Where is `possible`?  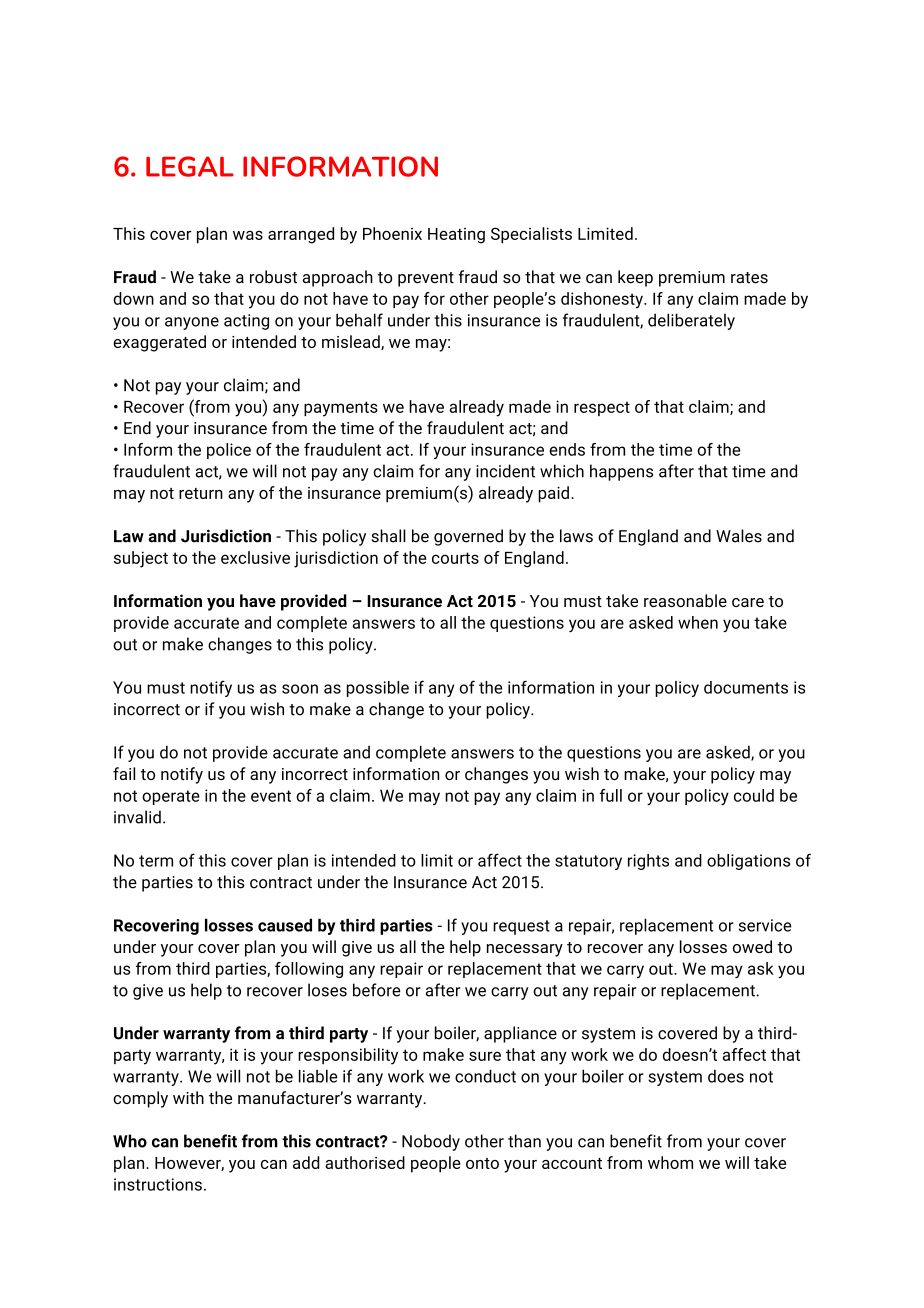
possible is located at coordinates (378, 689).
